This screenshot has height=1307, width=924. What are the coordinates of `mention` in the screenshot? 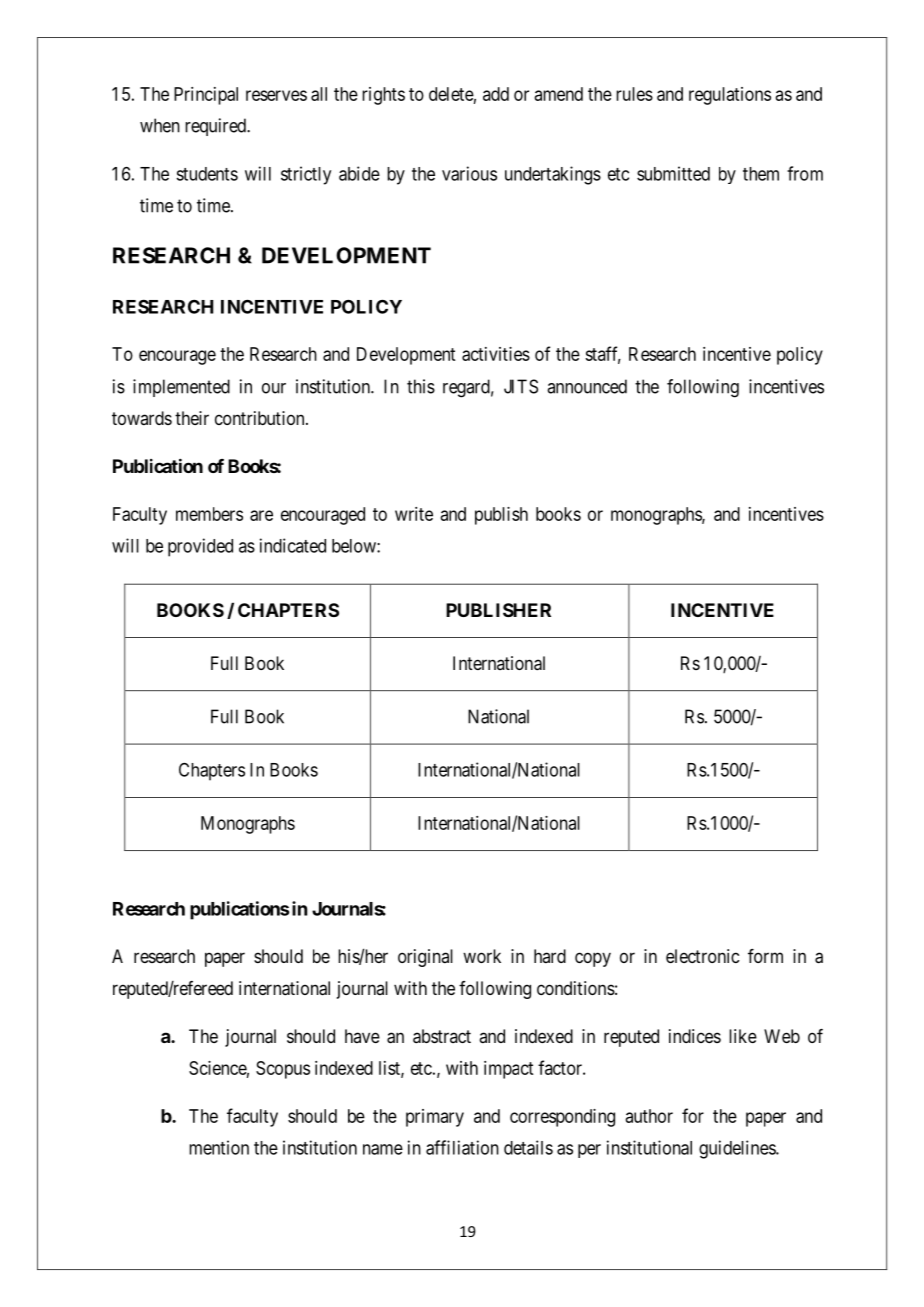 It's located at (219, 1147).
